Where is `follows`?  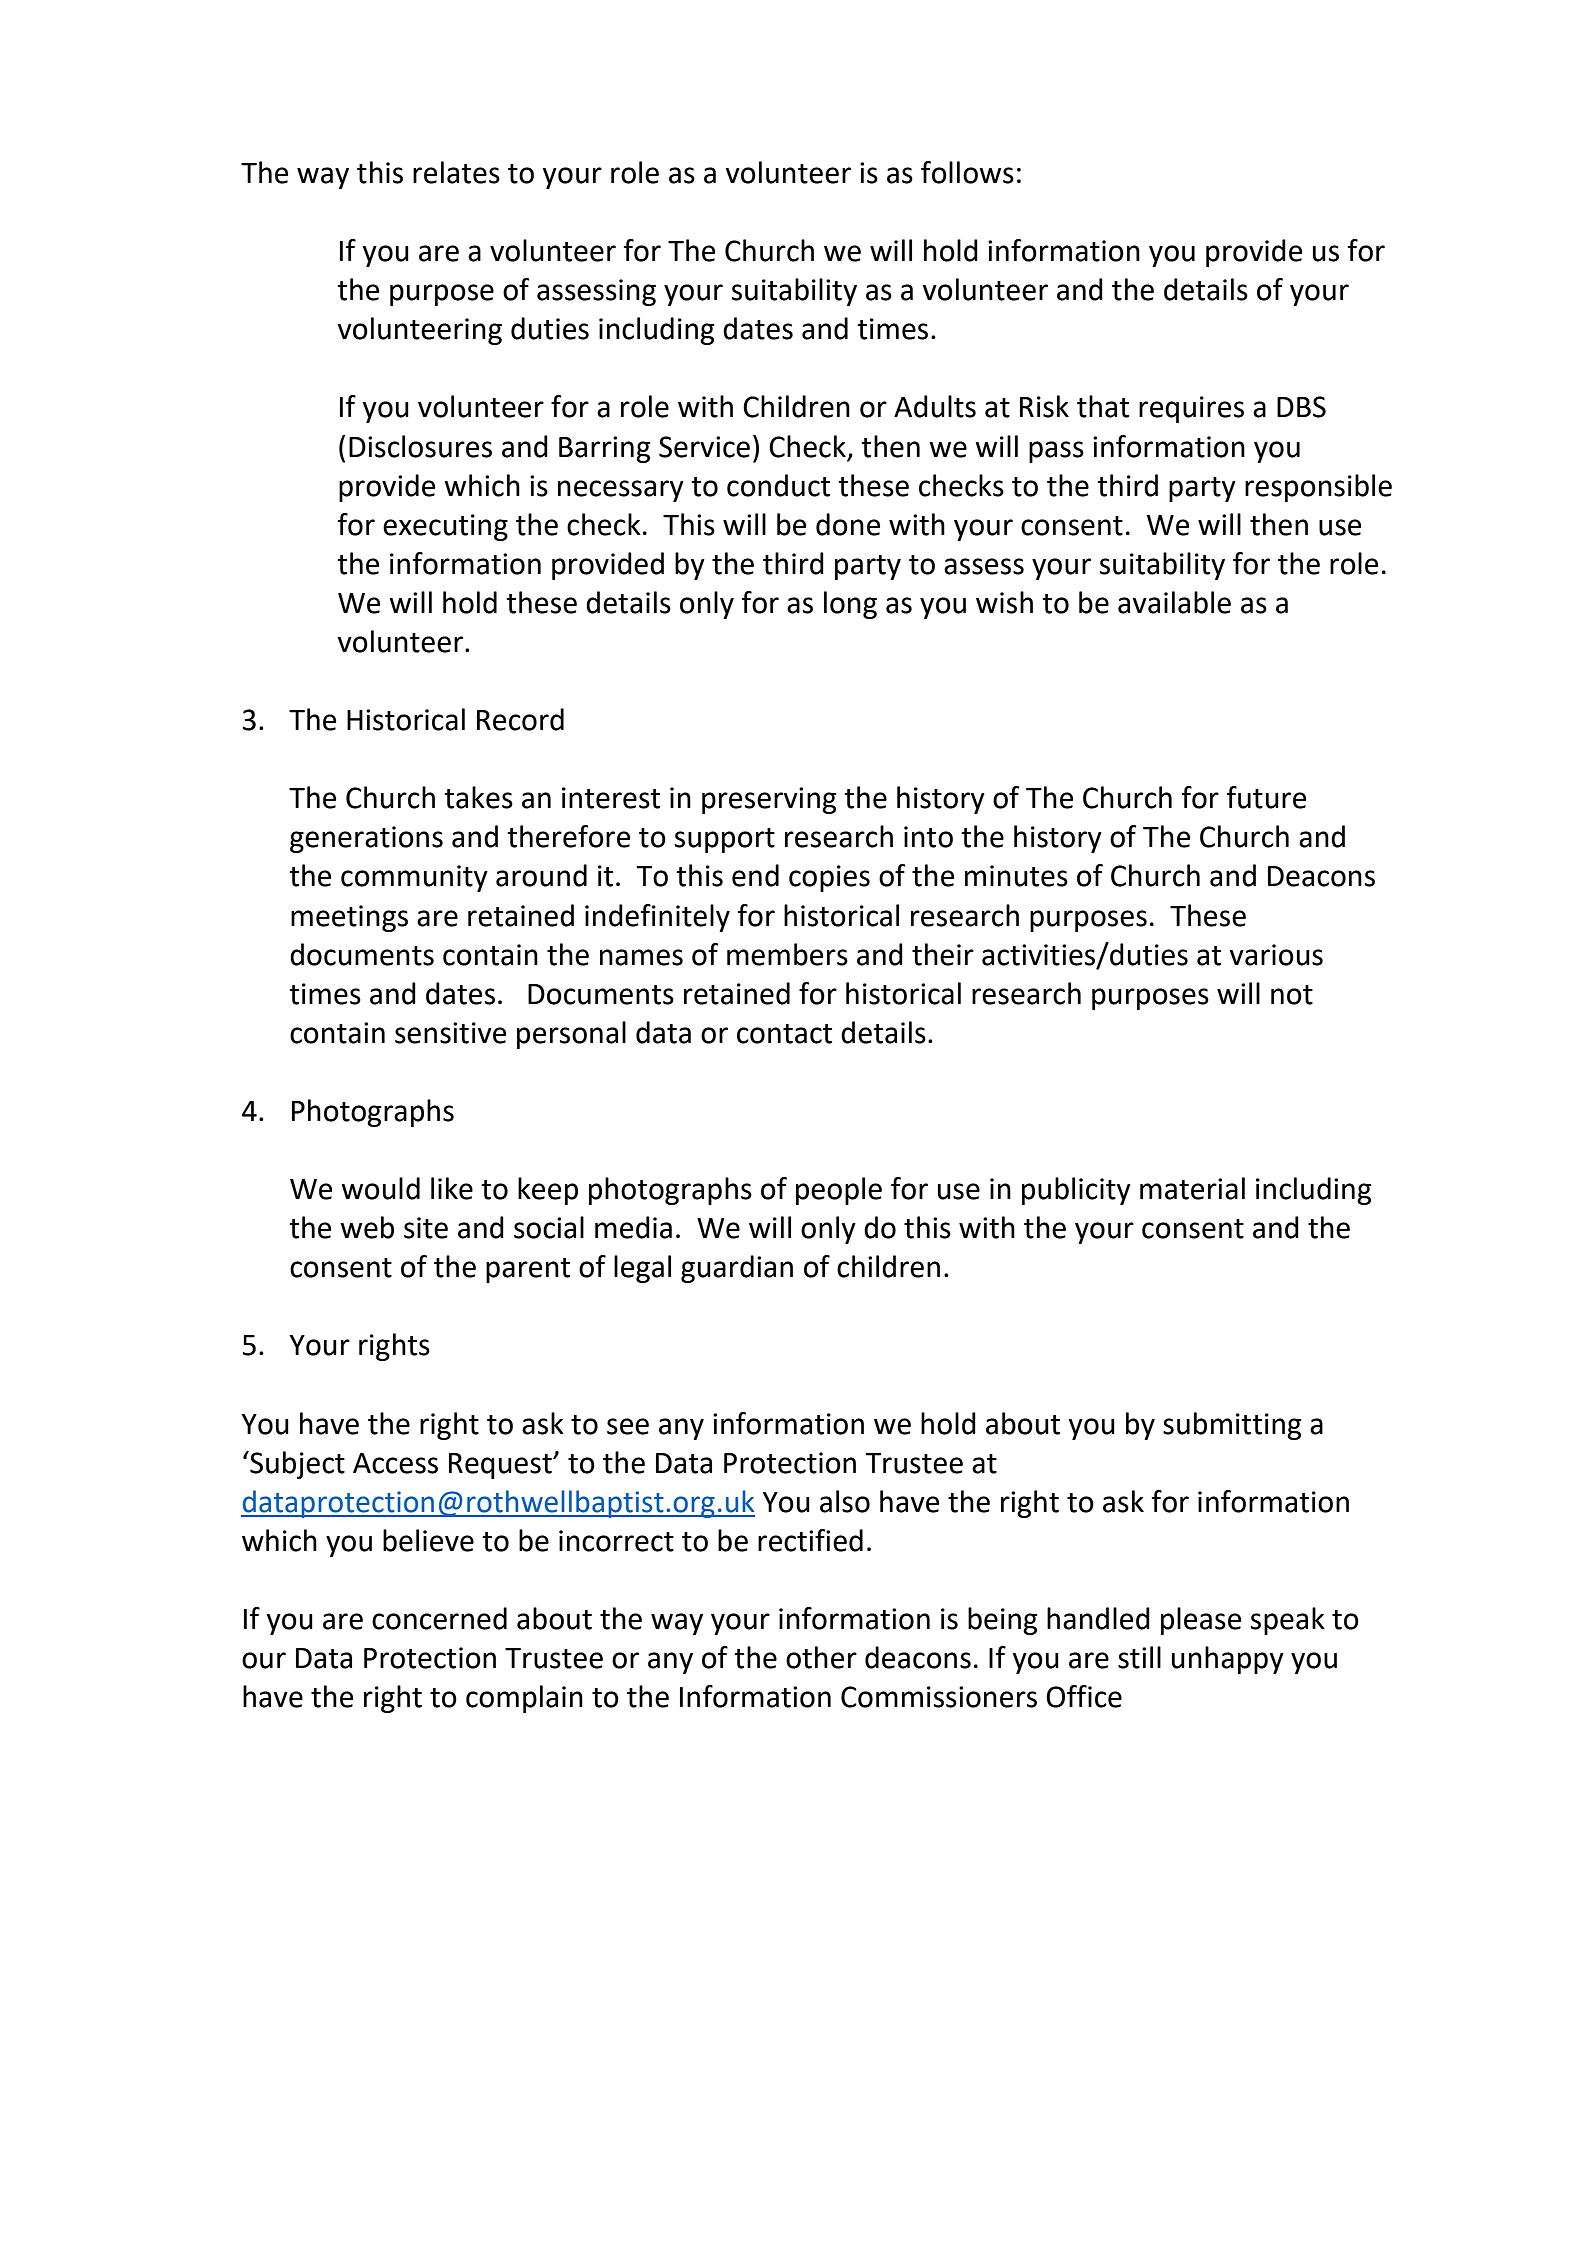
follows is located at coordinates (967, 172).
